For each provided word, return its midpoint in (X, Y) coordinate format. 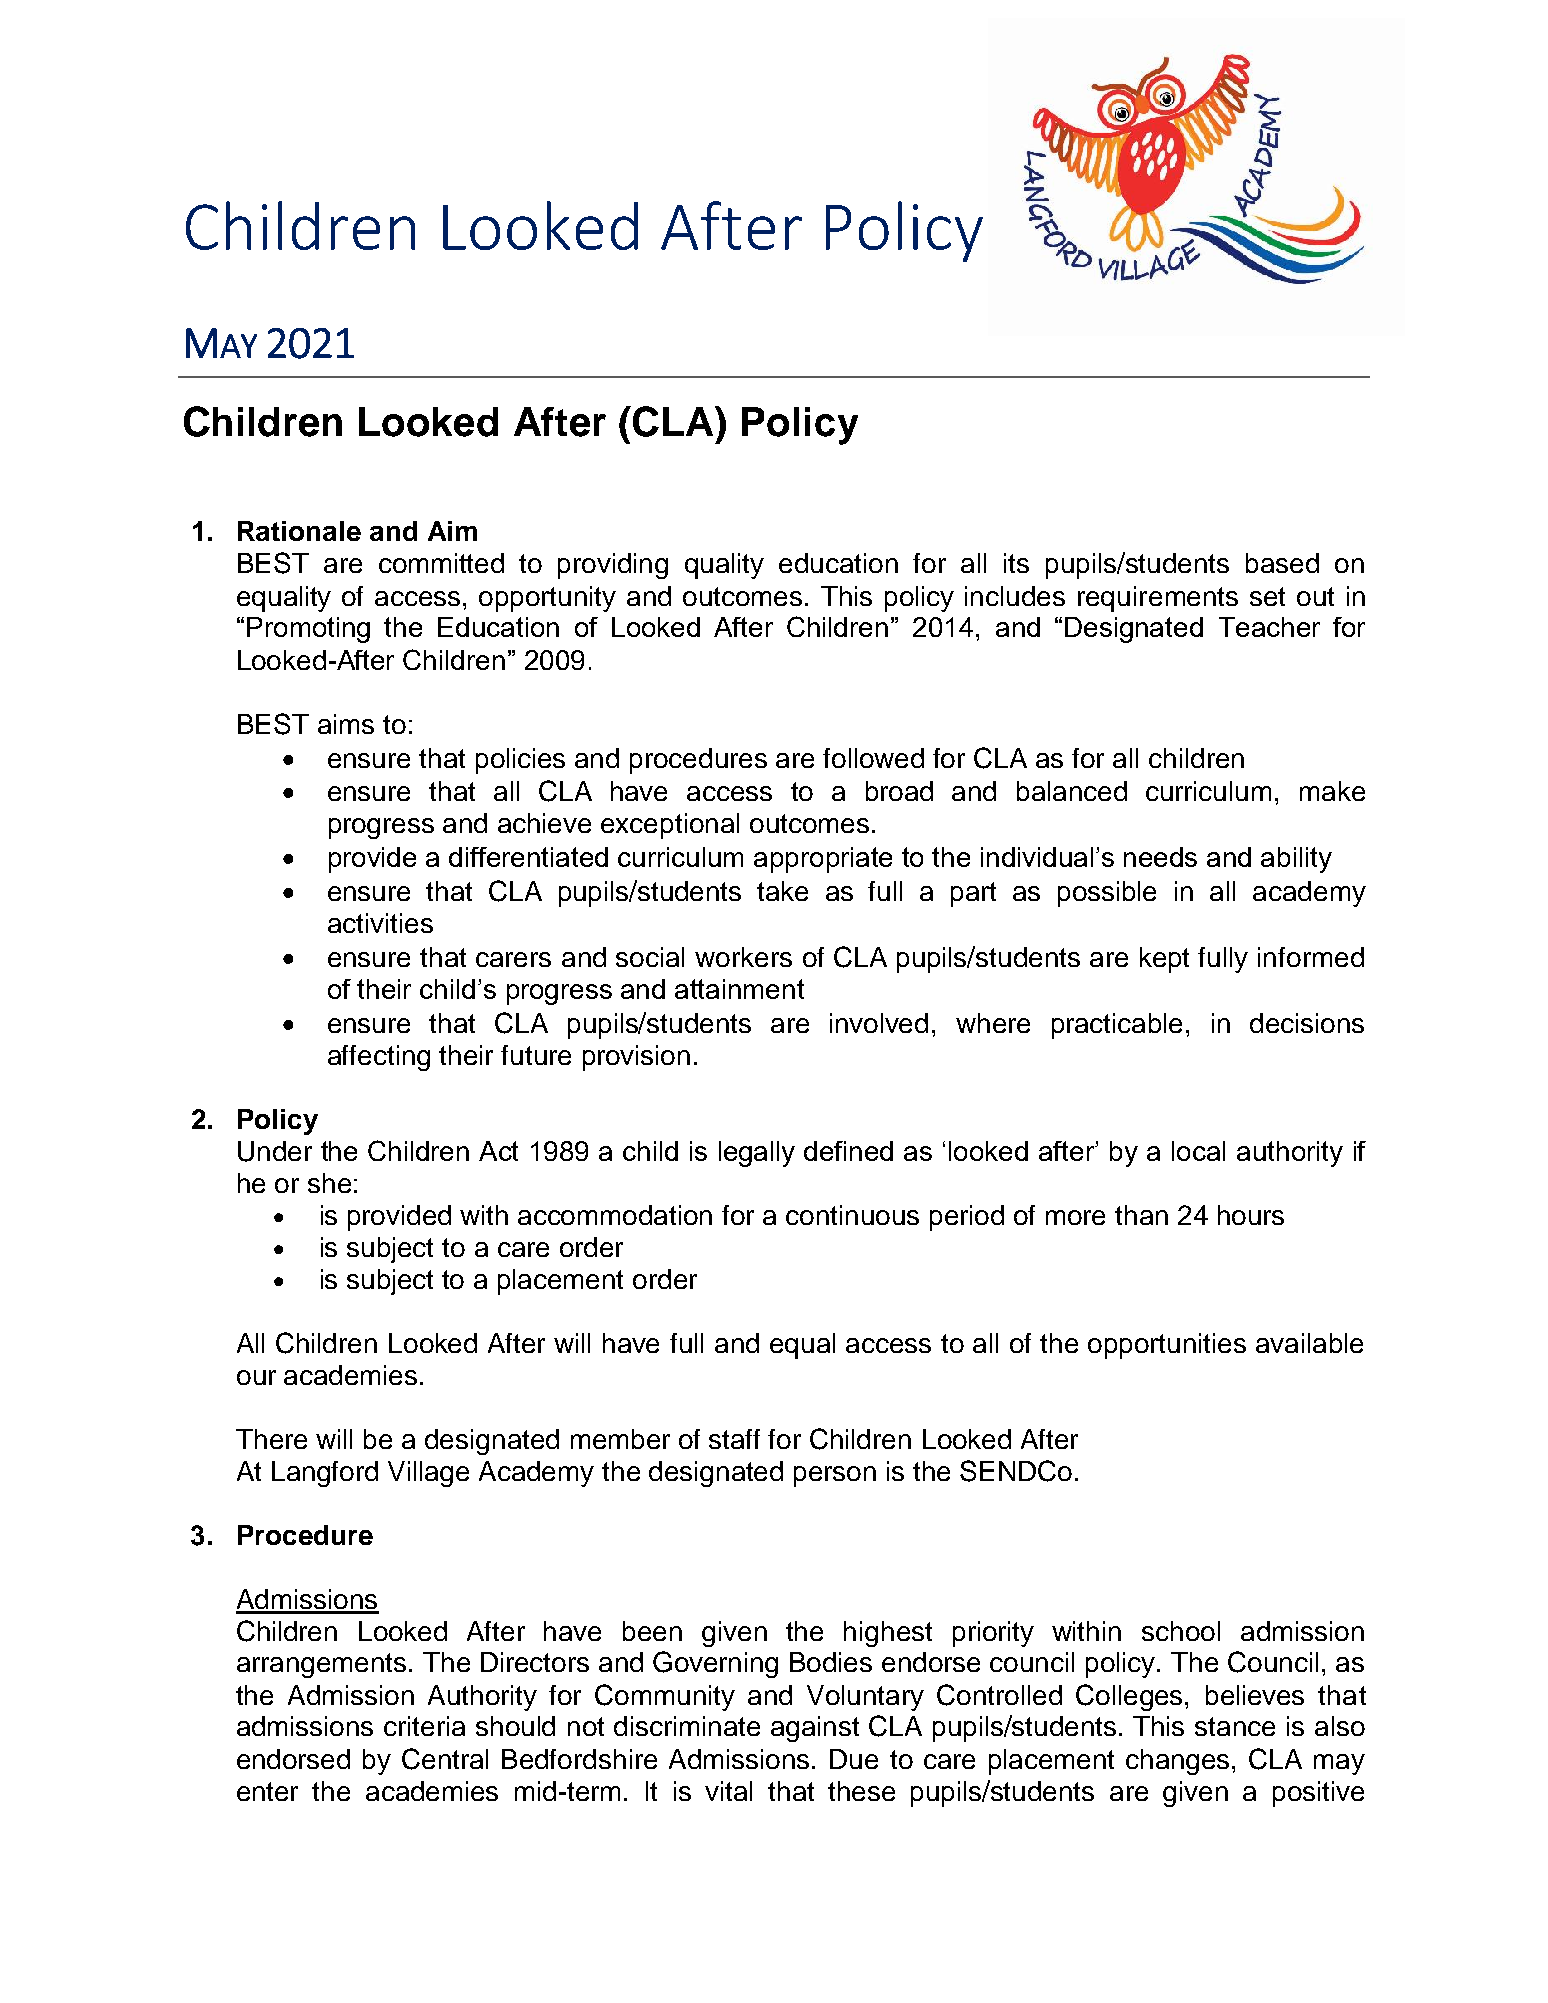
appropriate (823, 860)
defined (848, 1151)
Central (445, 1759)
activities (380, 923)
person (835, 1476)
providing (613, 566)
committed (441, 563)
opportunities (1167, 1346)
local (1198, 1151)
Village (428, 1474)
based (1282, 563)
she (329, 1183)
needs (1160, 857)
